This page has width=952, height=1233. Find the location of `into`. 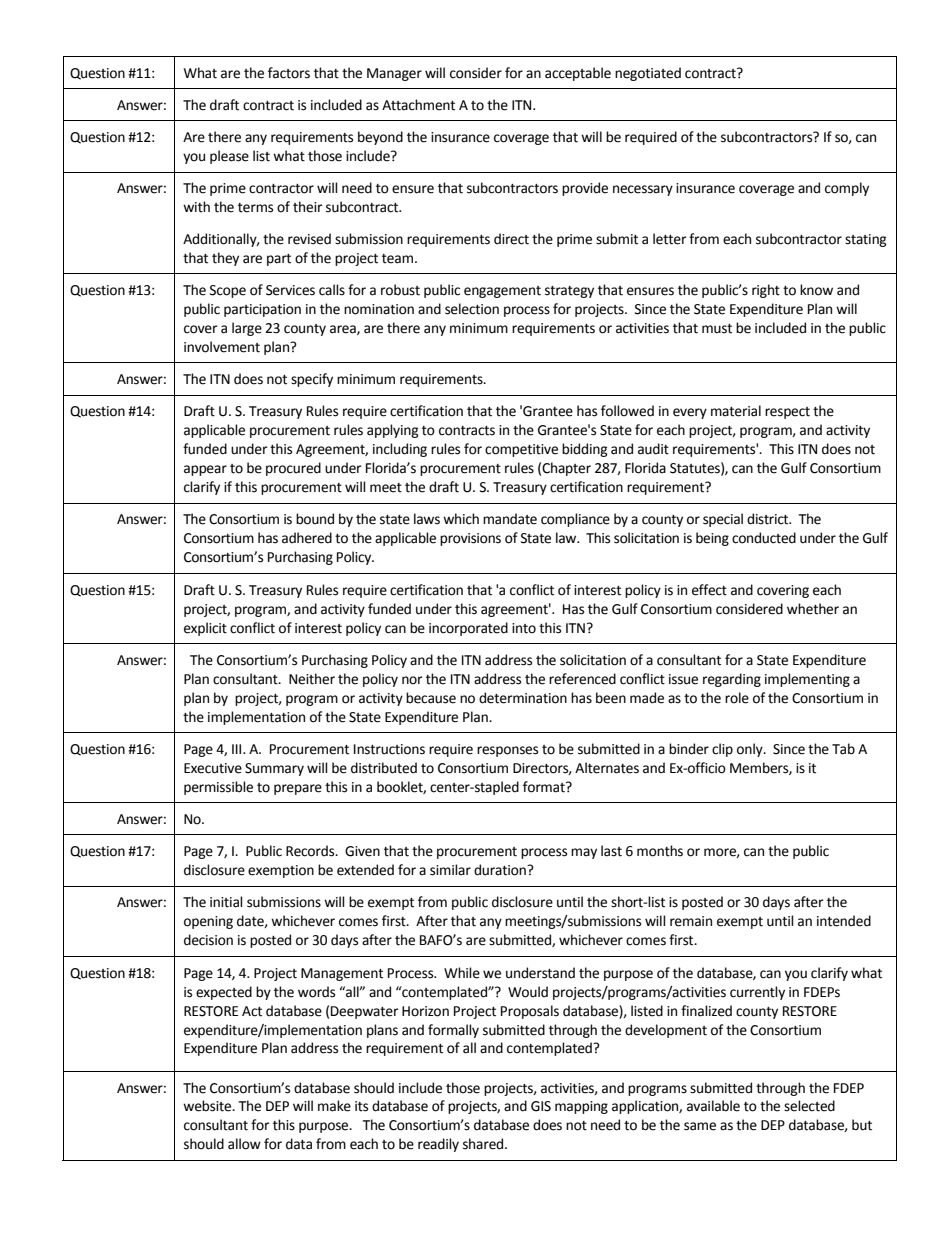

into is located at coordinates (524, 628).
